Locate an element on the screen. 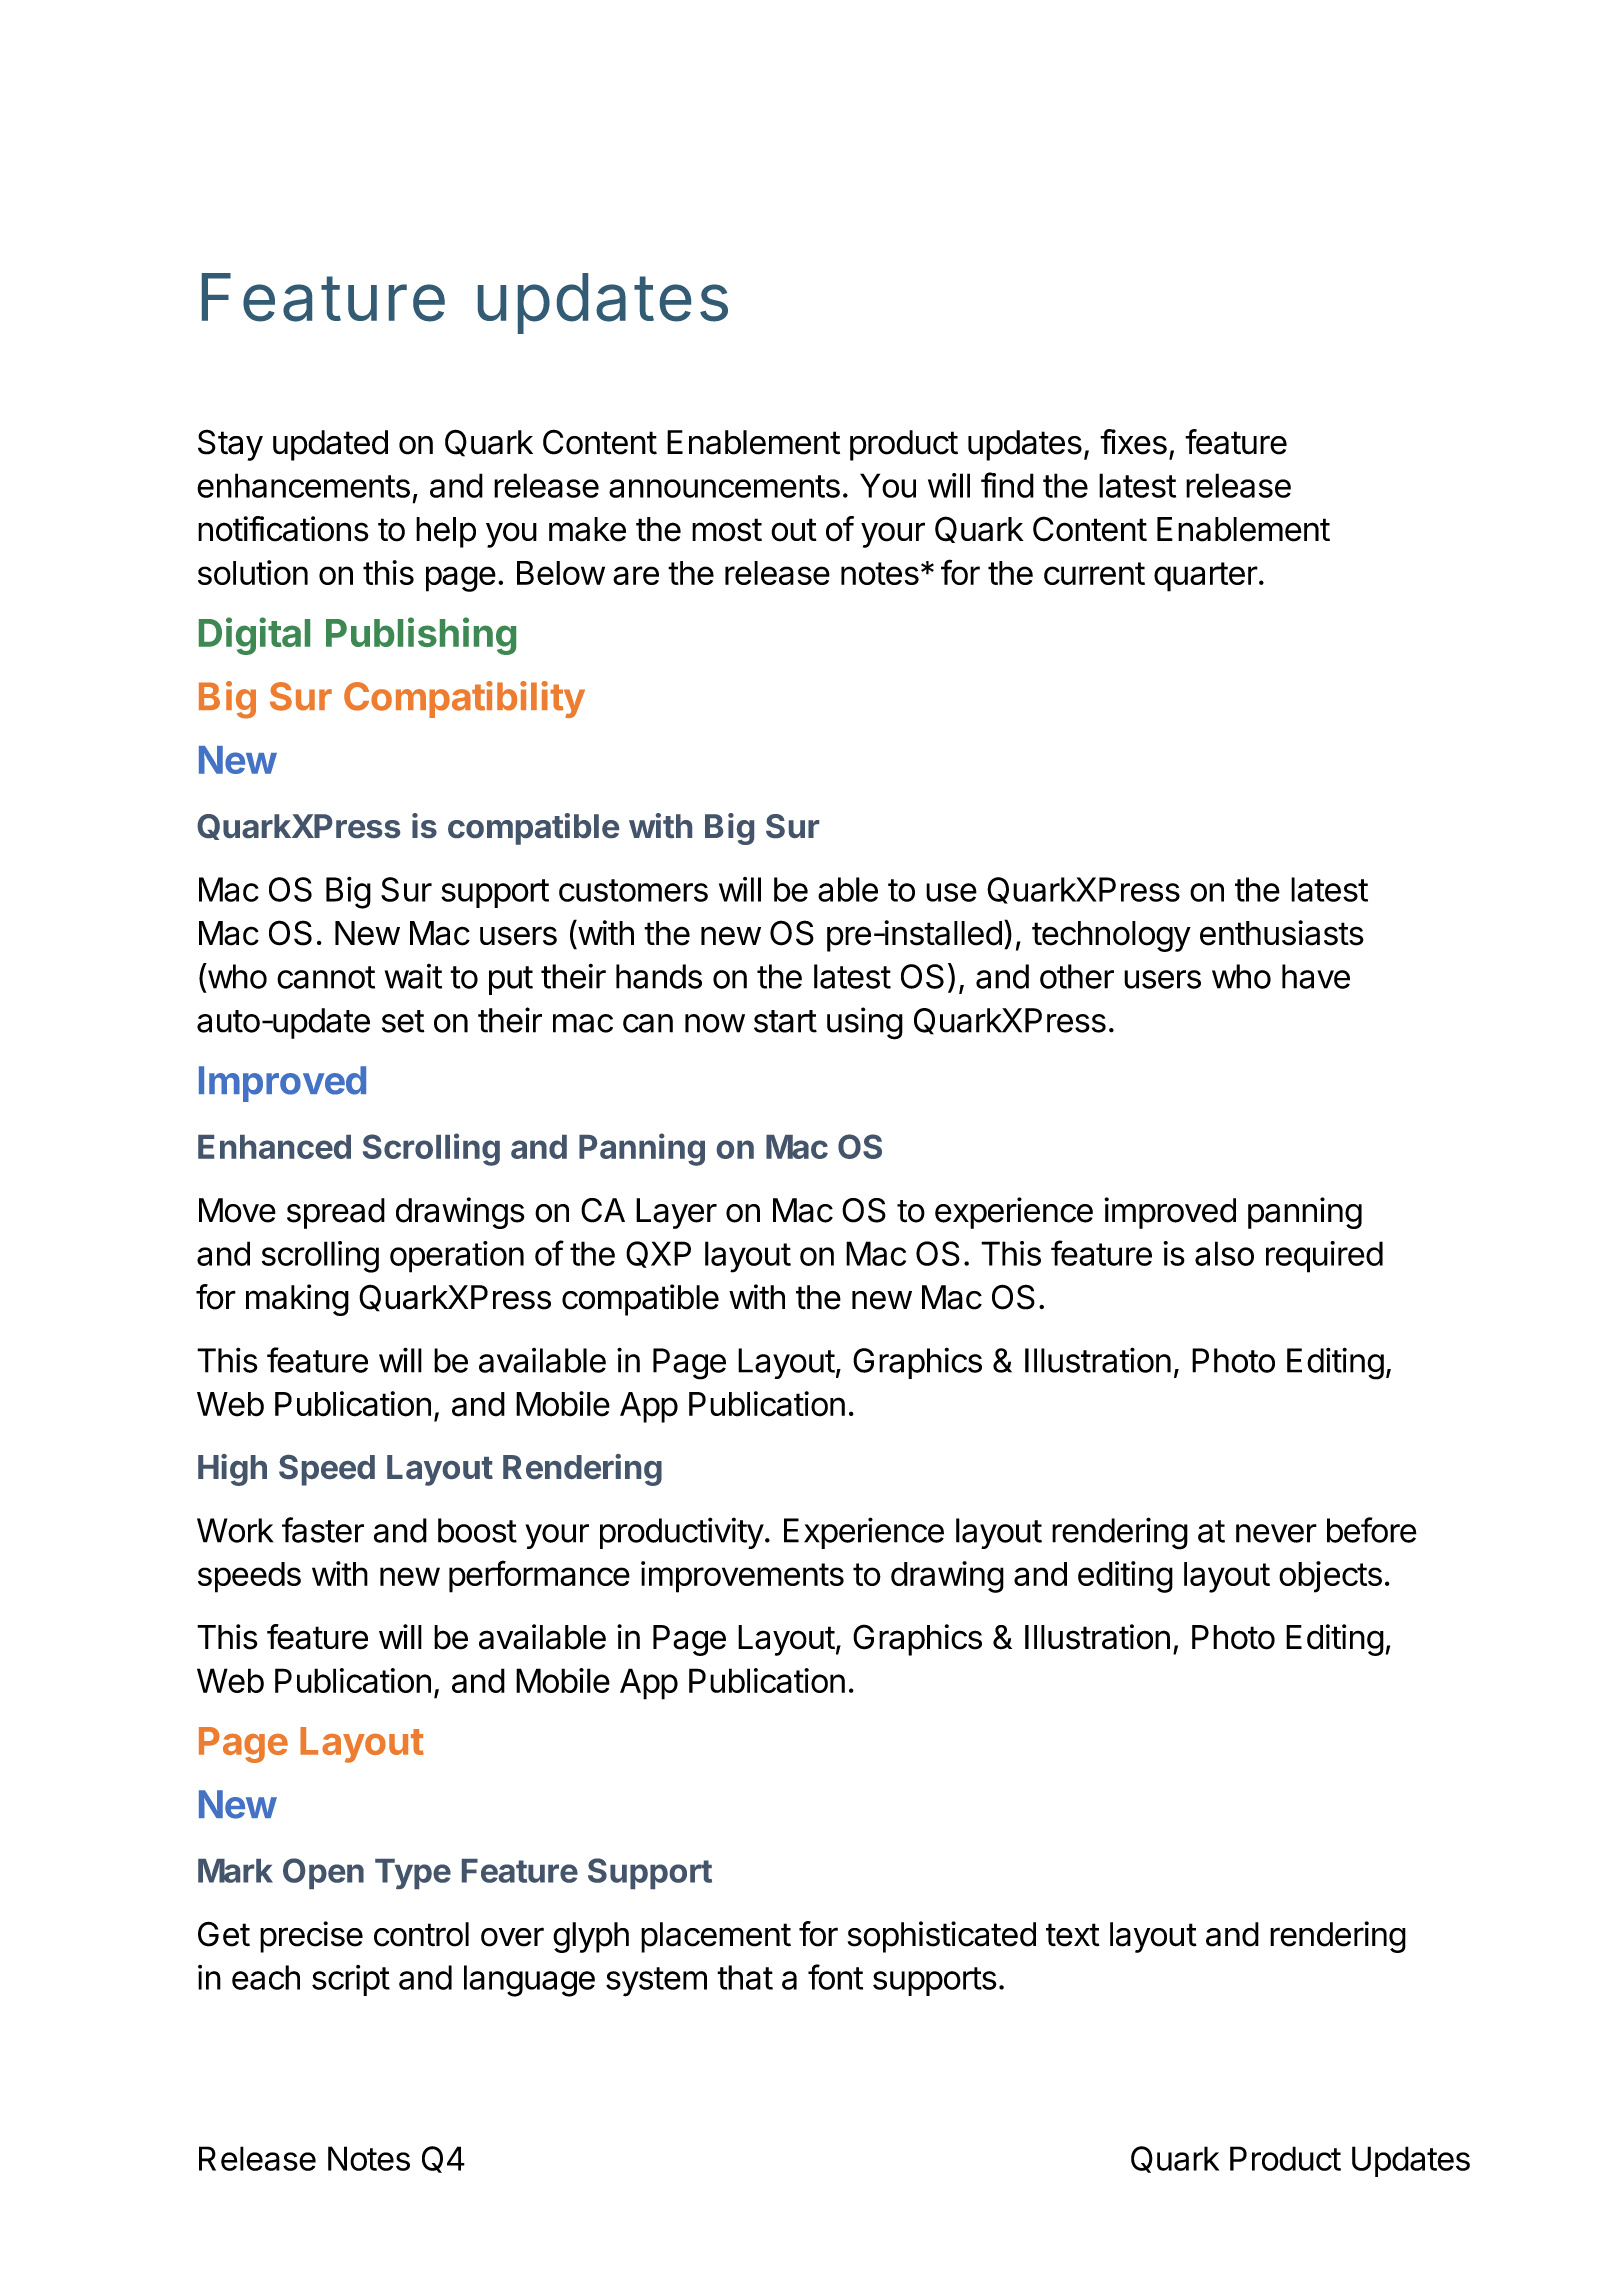 The image size is (1620, 2293). announcements is located at coordinates (724, 486).
